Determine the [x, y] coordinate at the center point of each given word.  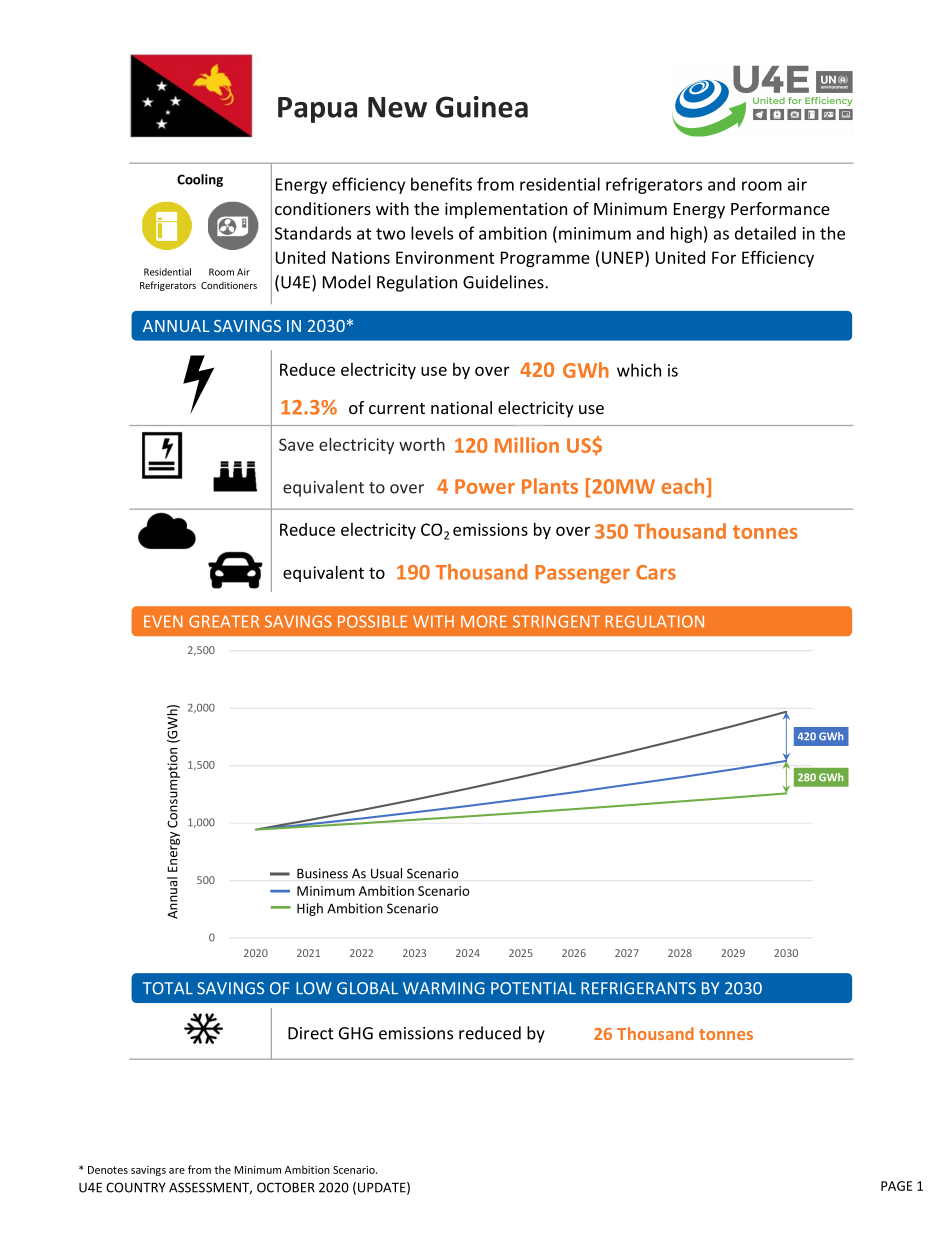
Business [322, 873]
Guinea [482, 107]
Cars [656, 572]
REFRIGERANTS [638, 988]
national [461, 407]
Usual [386, 873]
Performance [780, 208]
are [177, 1171]
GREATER [224, 621]
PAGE [896, 1186]
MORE [484, 621]
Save [296, 444]
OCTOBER [286, 1187]
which [639, 370]
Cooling [200, 180]
